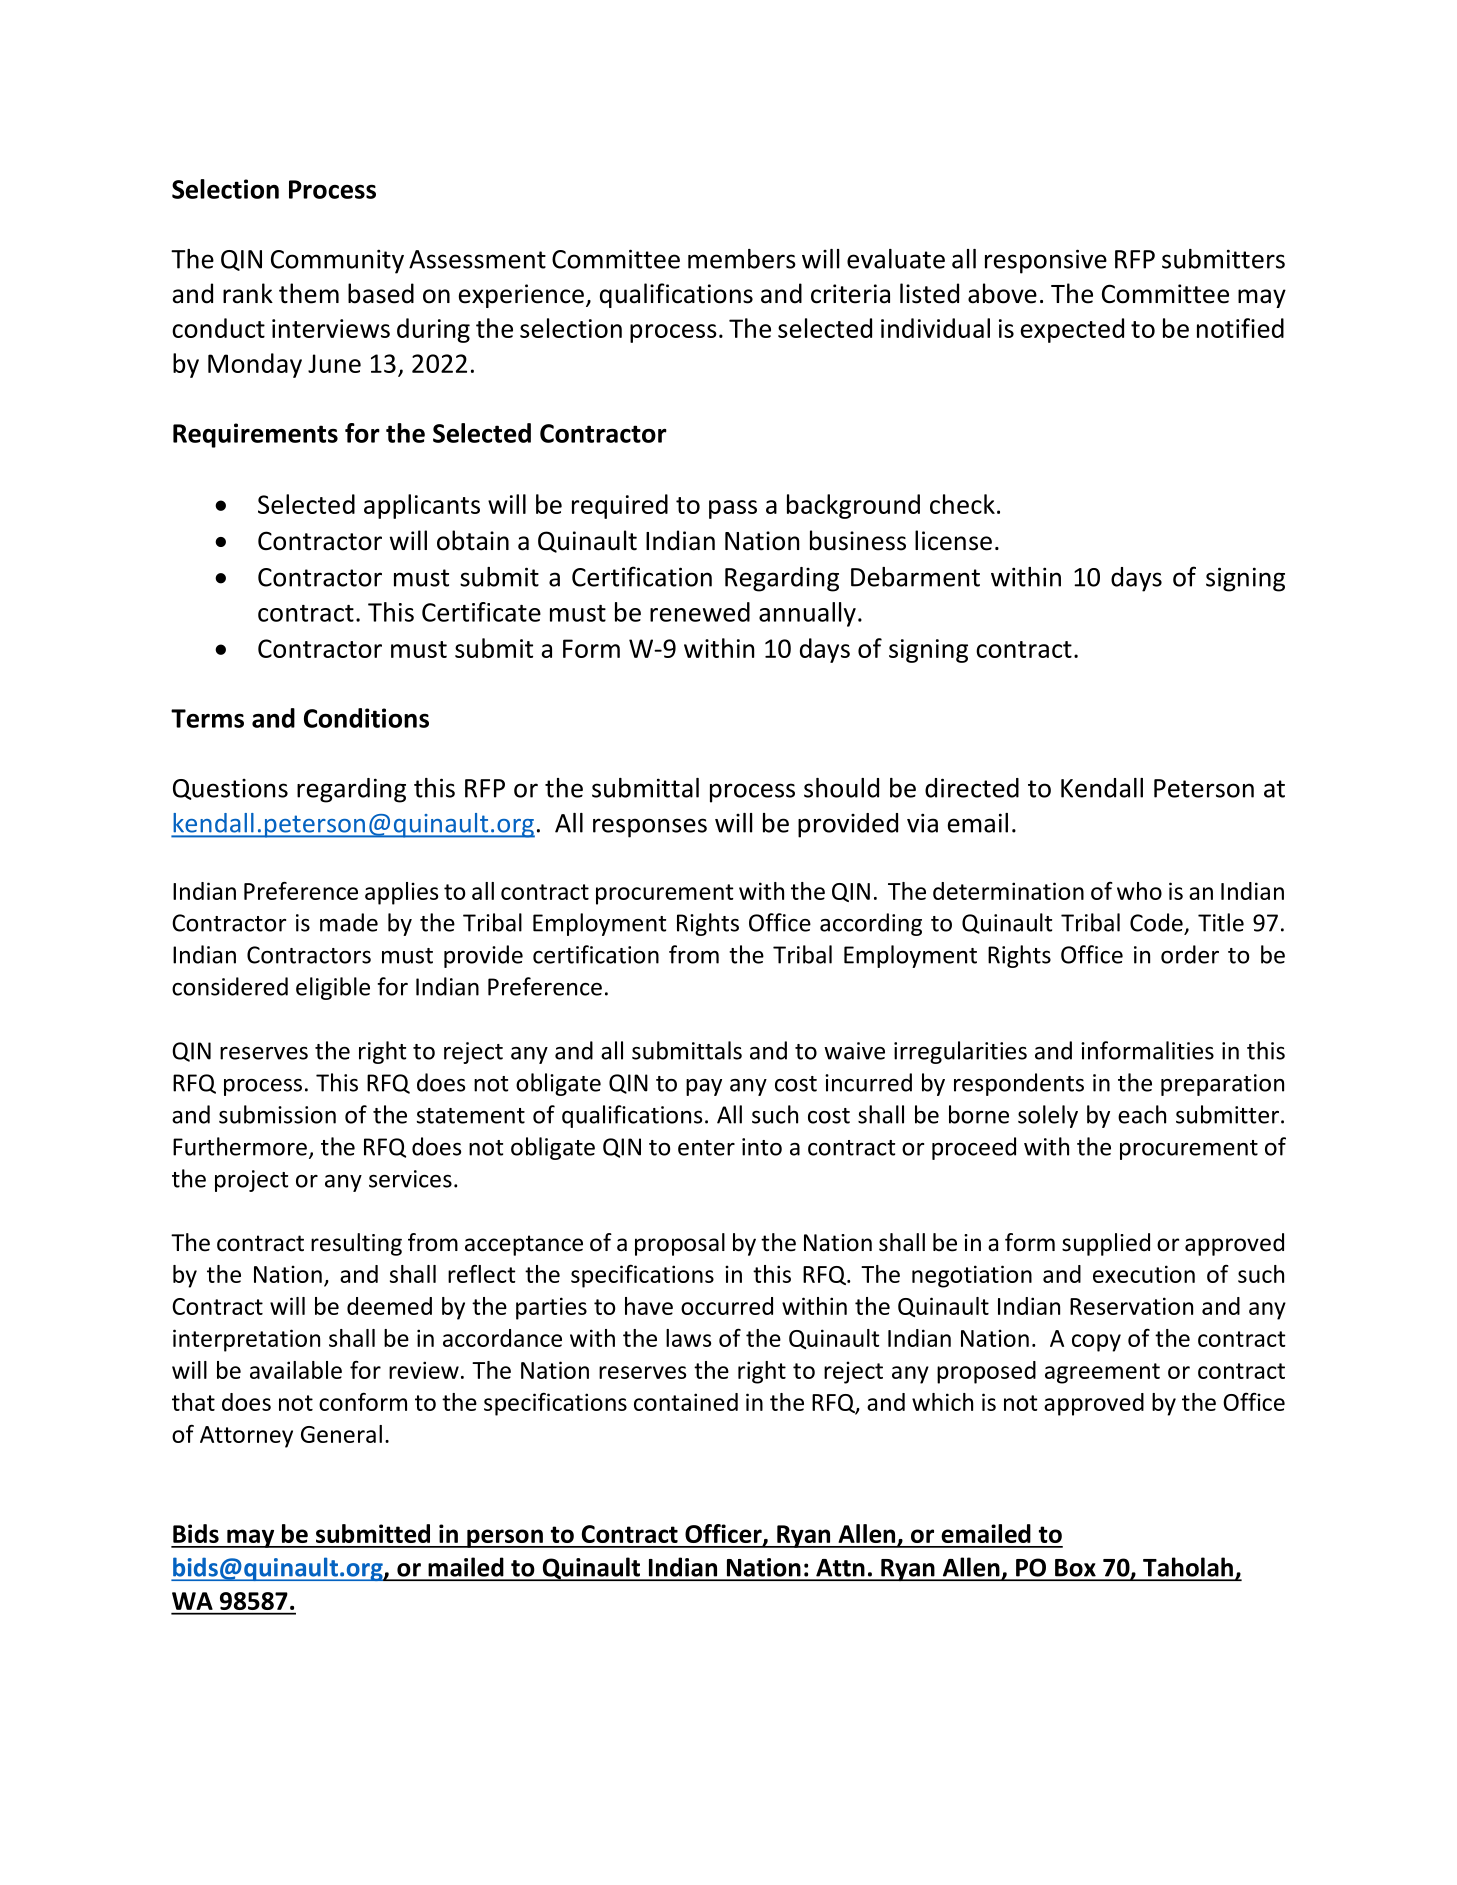 Image resolution: width=1457 pixels, height=1885 pixels. What do you see at coordinates (650, 828) in the document?
I see `responses` at bounding box center [650, 828].
